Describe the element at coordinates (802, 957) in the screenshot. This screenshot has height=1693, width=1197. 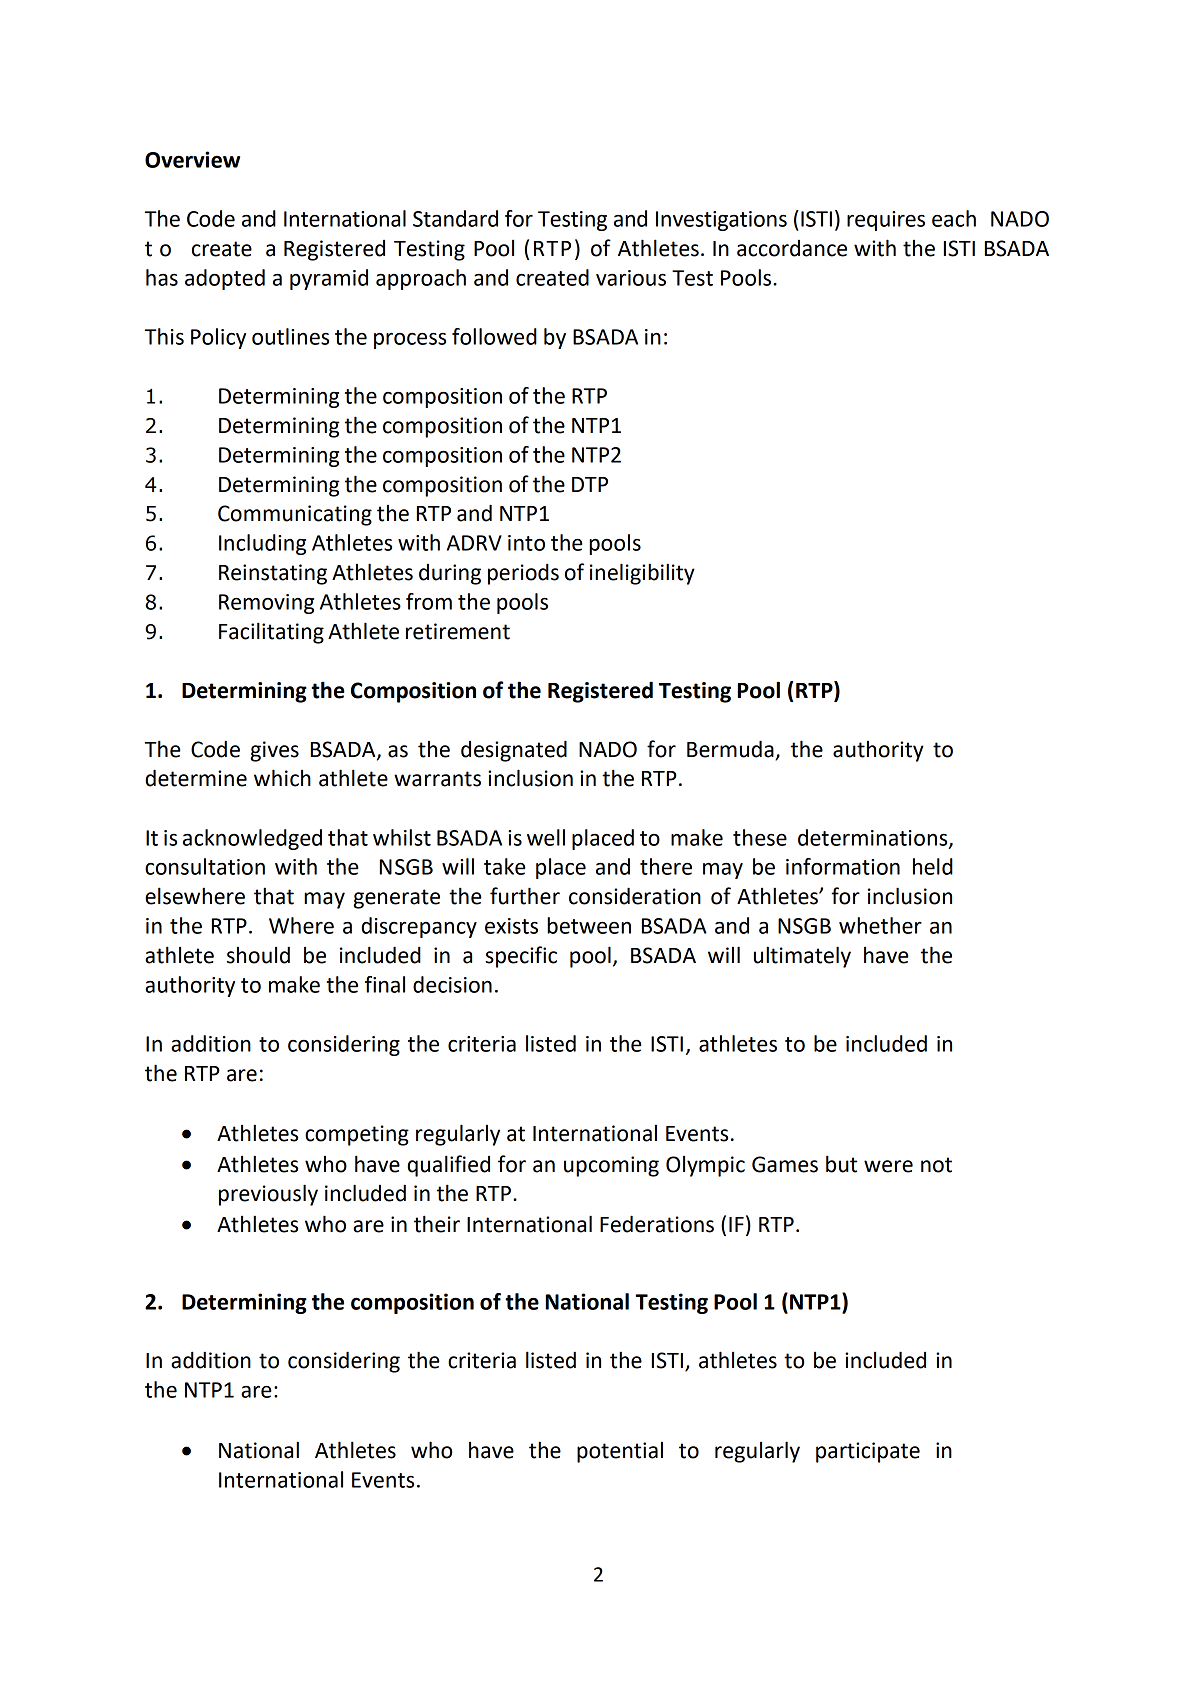
I see `ultimately` at that location.
